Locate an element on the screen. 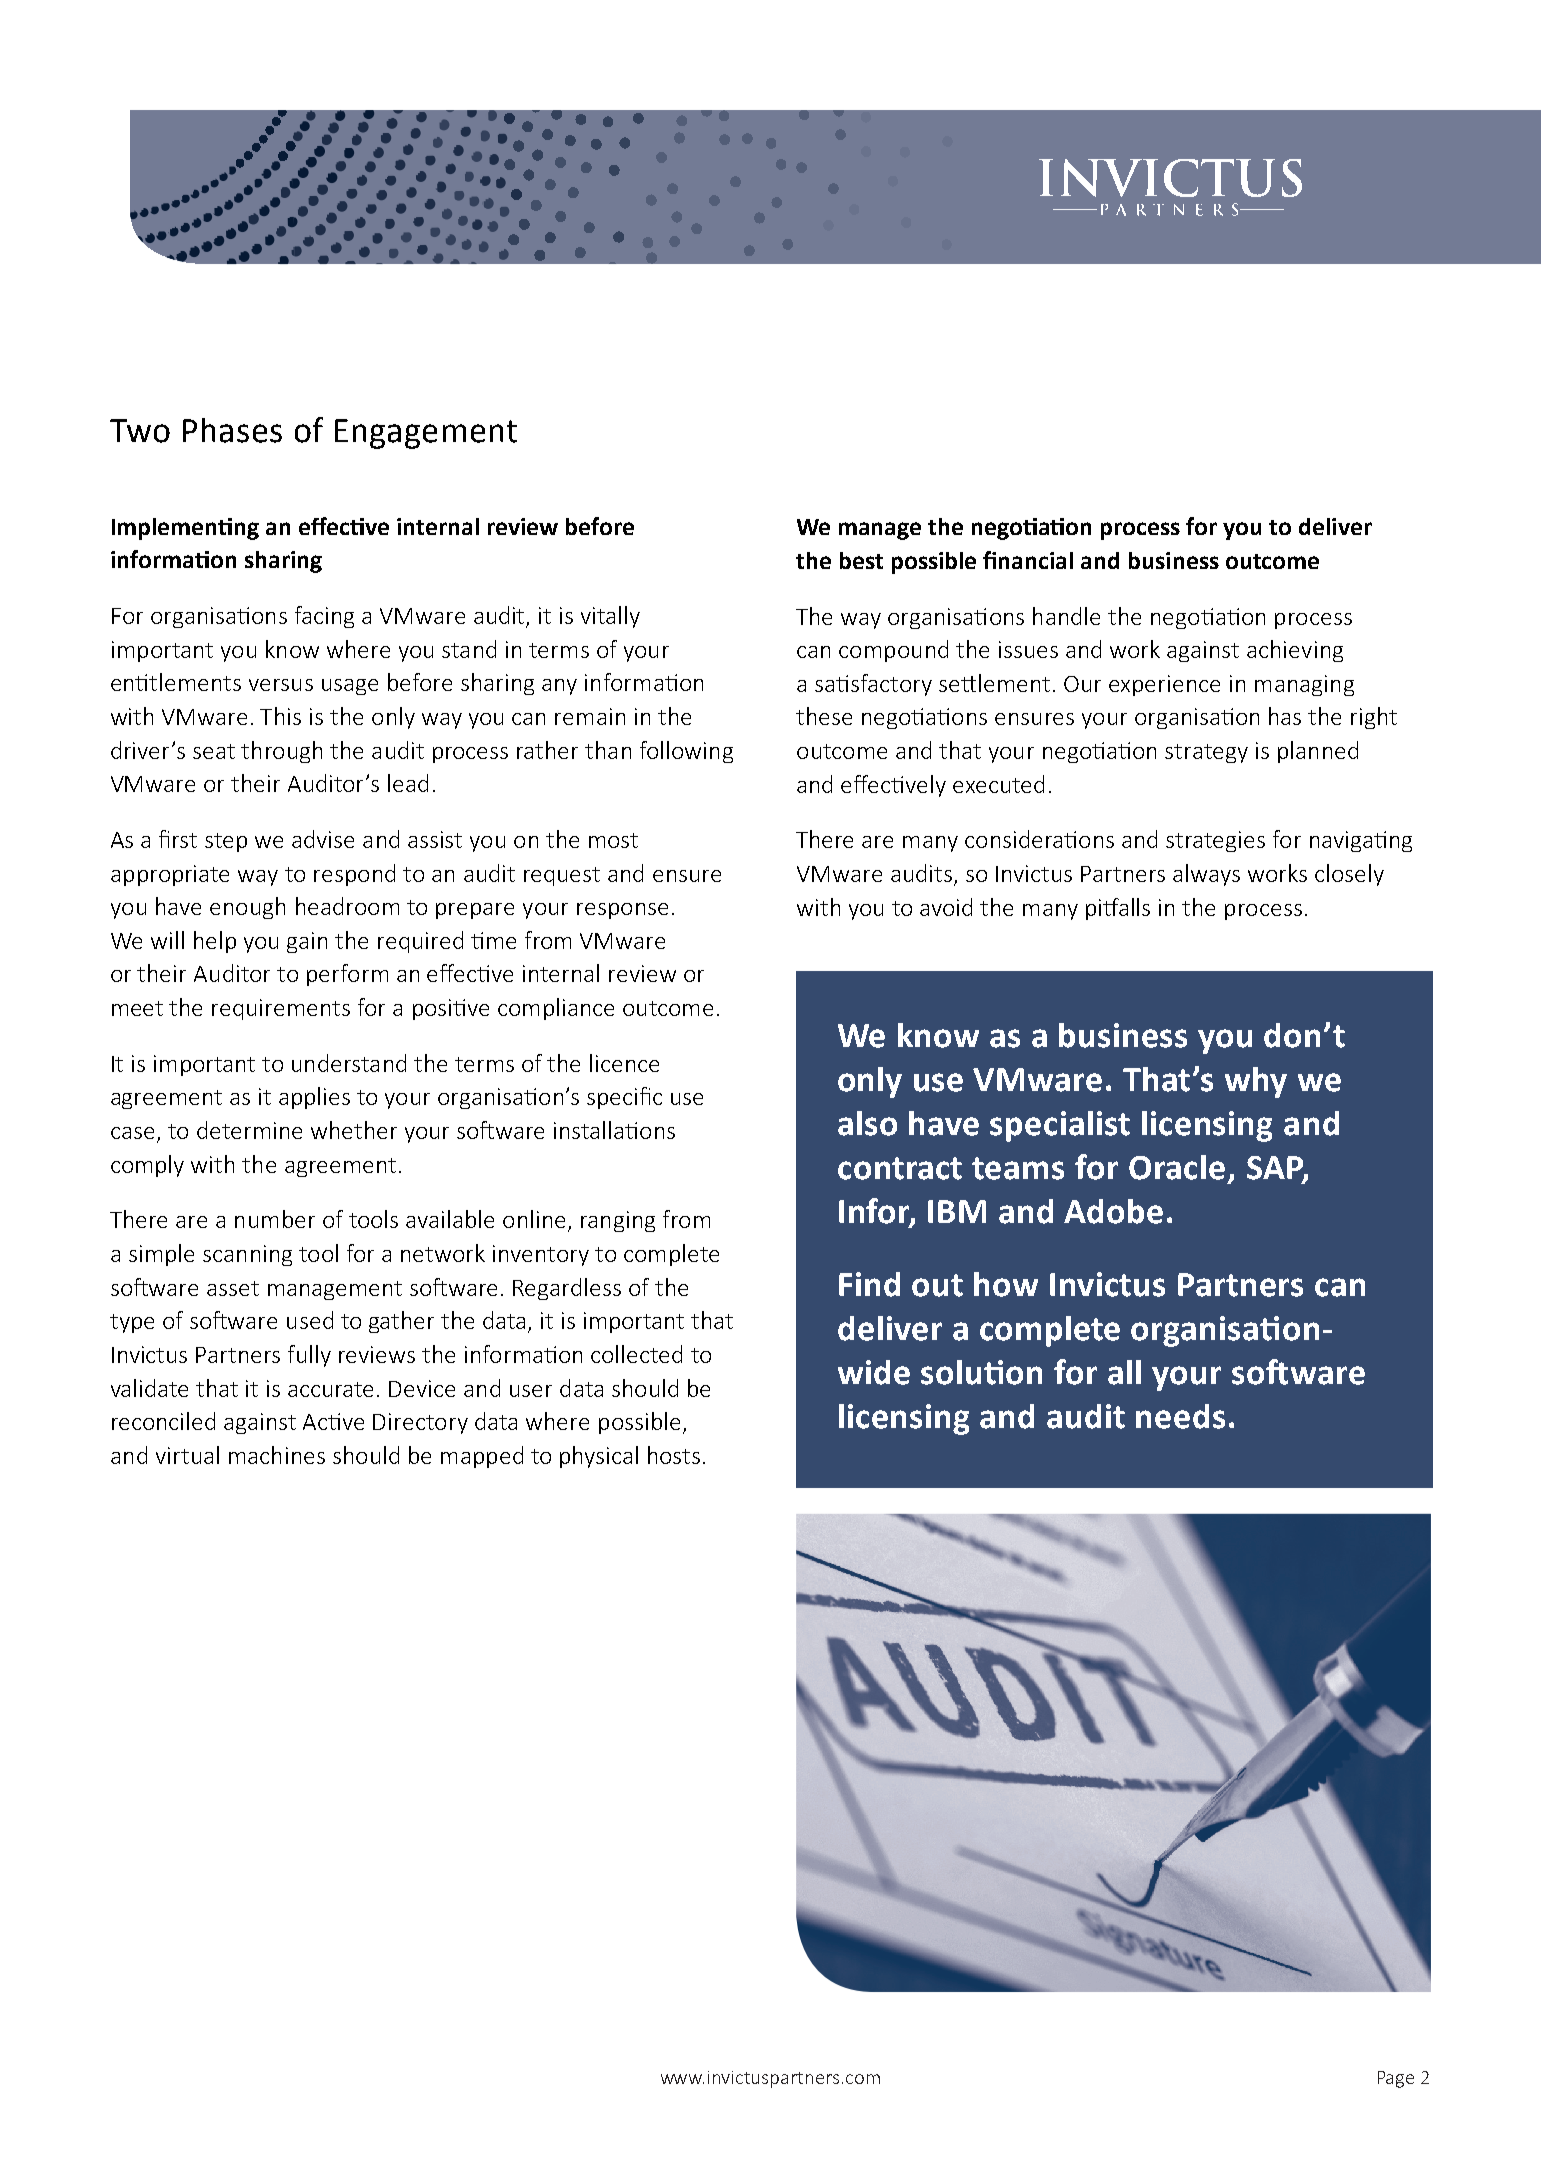  Phases is located at coordinates (232, 430).
